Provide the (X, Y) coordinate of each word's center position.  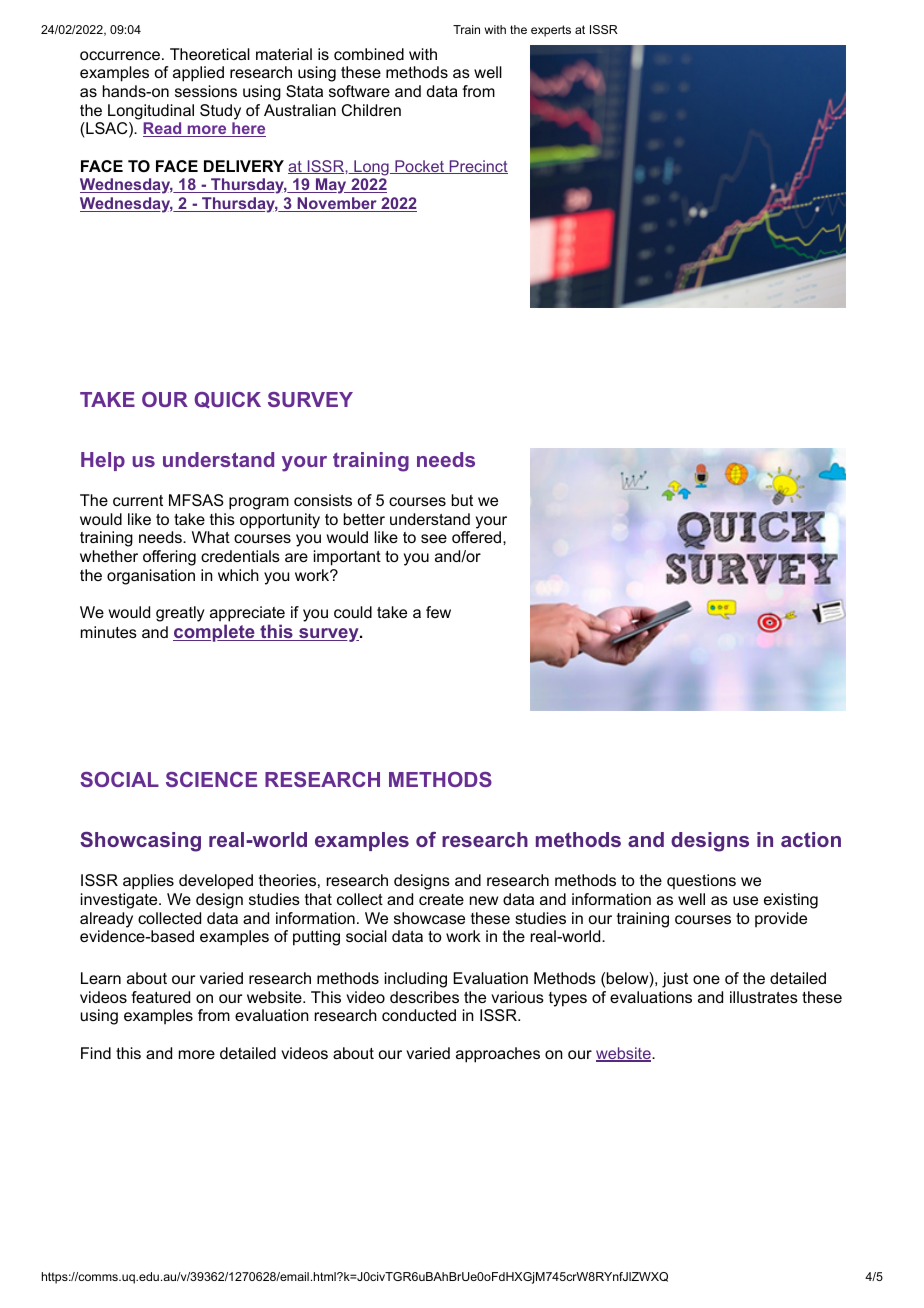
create (441, 899)
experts (551, 31)
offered (478, 537)
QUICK (227, 400)
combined (369, 54)
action (811, 839)
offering (169, 558)
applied (198, 74)
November (337, 204)
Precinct (477, 167)
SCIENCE (211, 779)
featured (160, 997)
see (434, 538)
